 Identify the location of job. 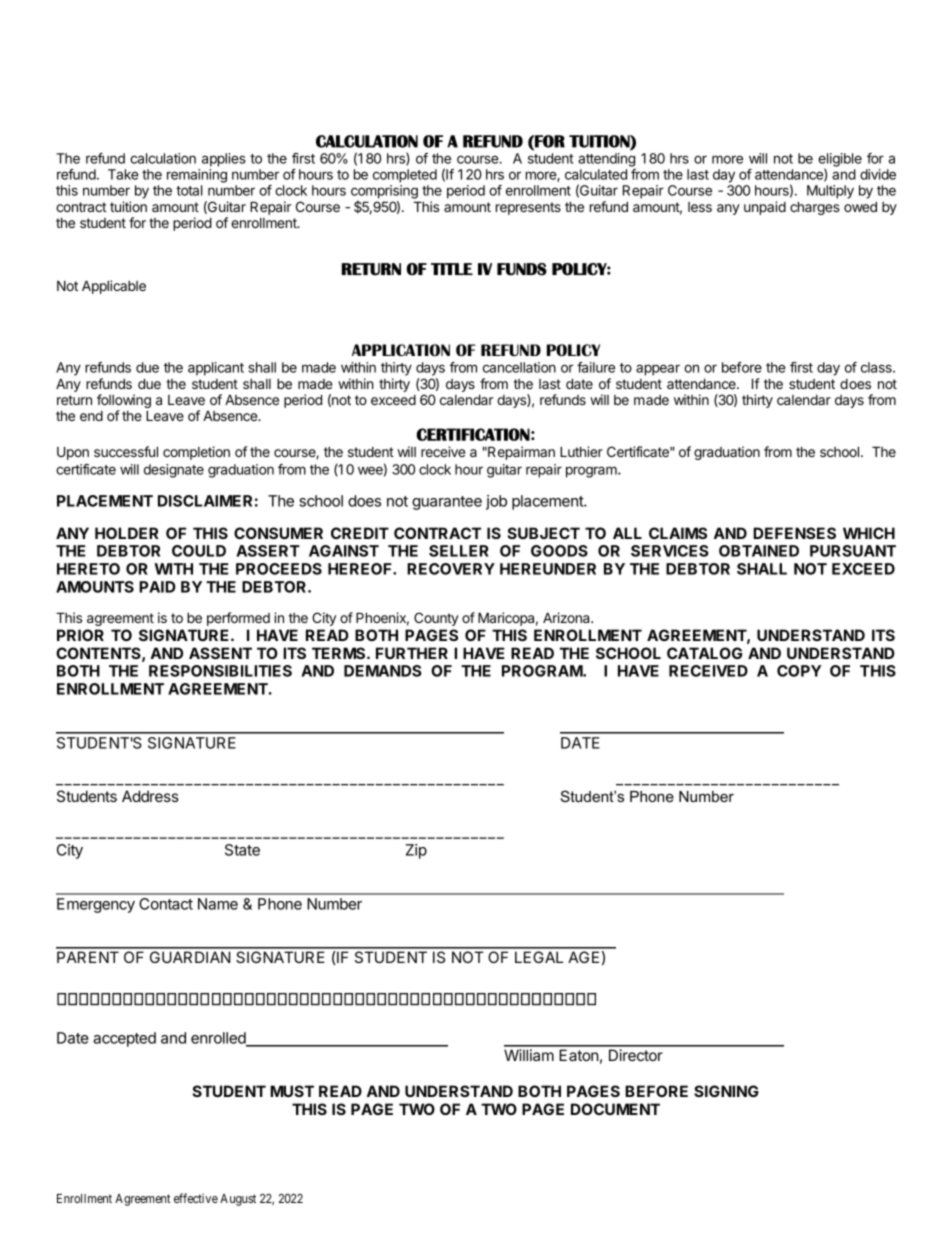
(496, 502).
